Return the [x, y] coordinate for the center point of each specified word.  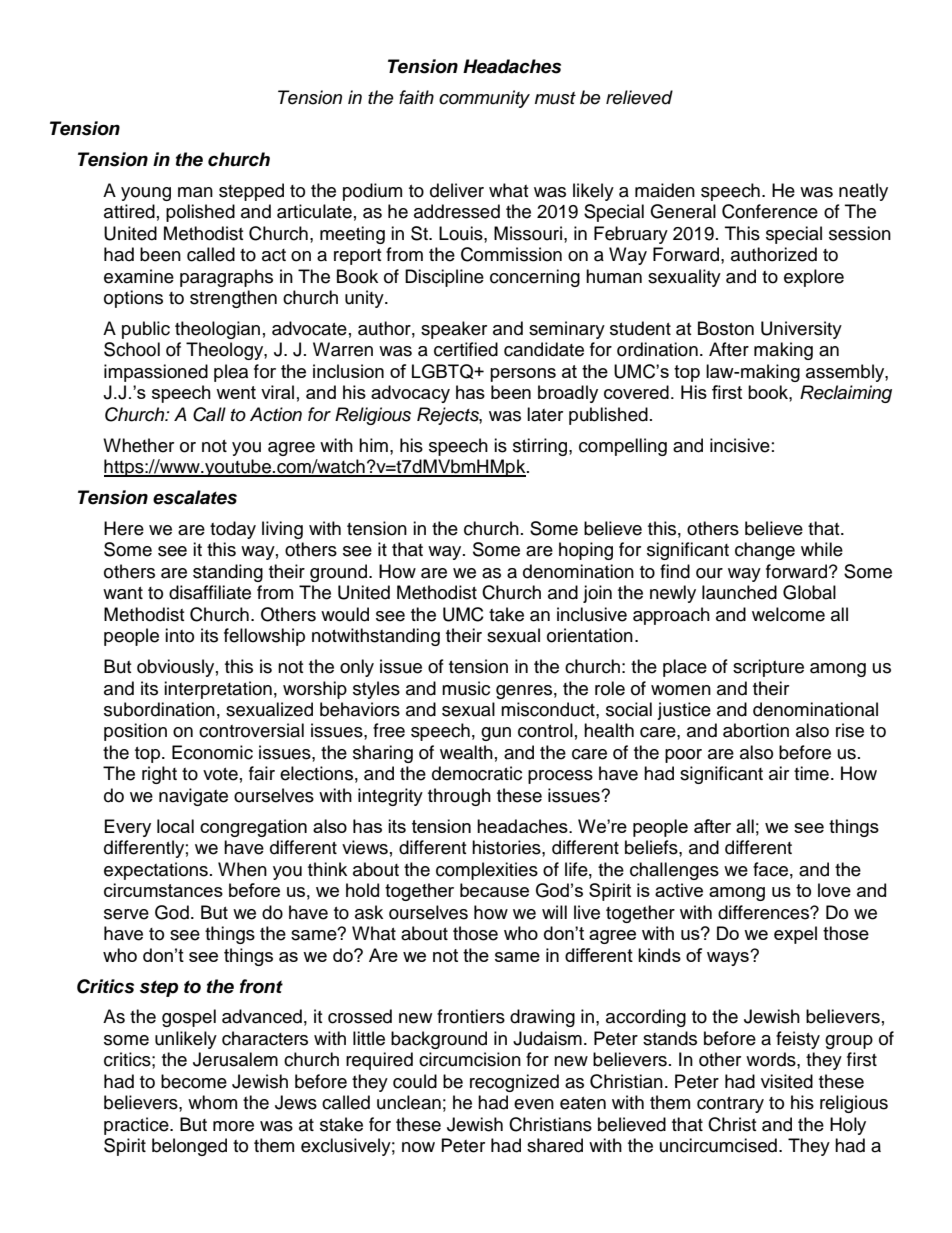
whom [212, 1102]
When [242, 869]
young [146, 194]
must [555, 98]
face [770, 869]
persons [523, 375]
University [801, 330]
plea [231, 373]
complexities [487, 871]
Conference [770, 211]
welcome [788, 614]
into [179, 635]
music [466, 688]
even [534, 1104]
